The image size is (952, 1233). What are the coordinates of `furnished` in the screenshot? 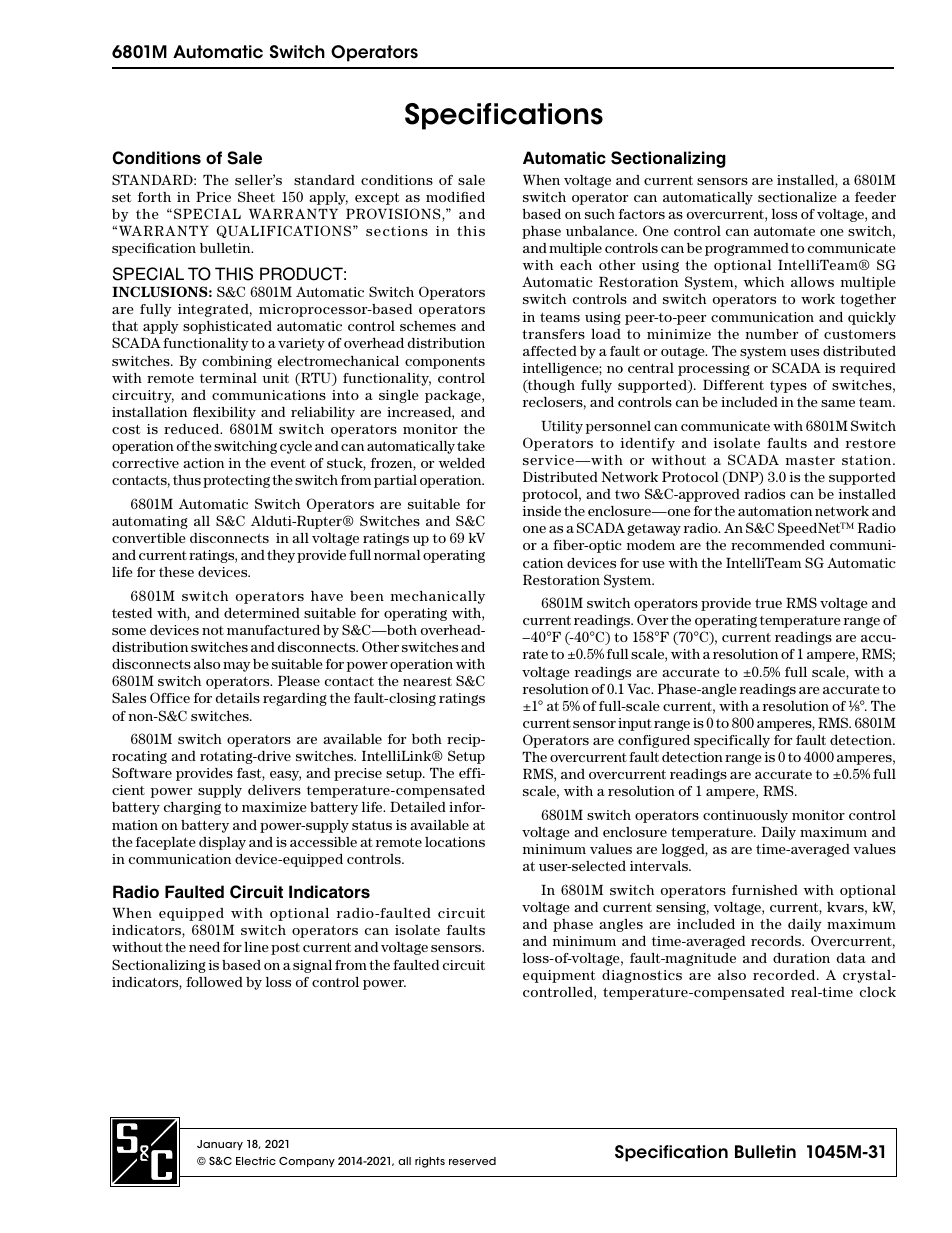 It's located at (765, 890).
